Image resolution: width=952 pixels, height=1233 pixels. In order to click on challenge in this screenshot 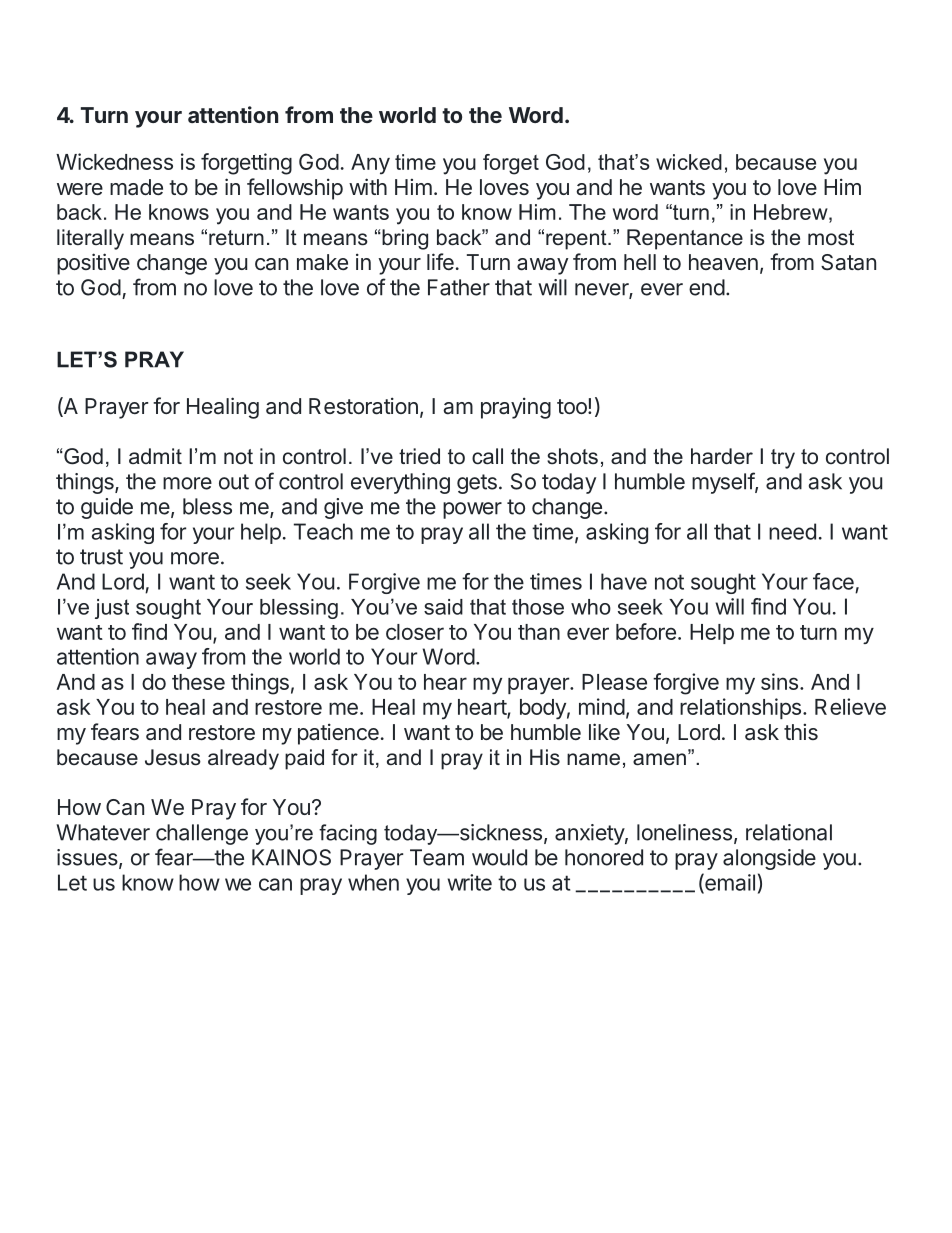, I will do `click(202, 834)`.
